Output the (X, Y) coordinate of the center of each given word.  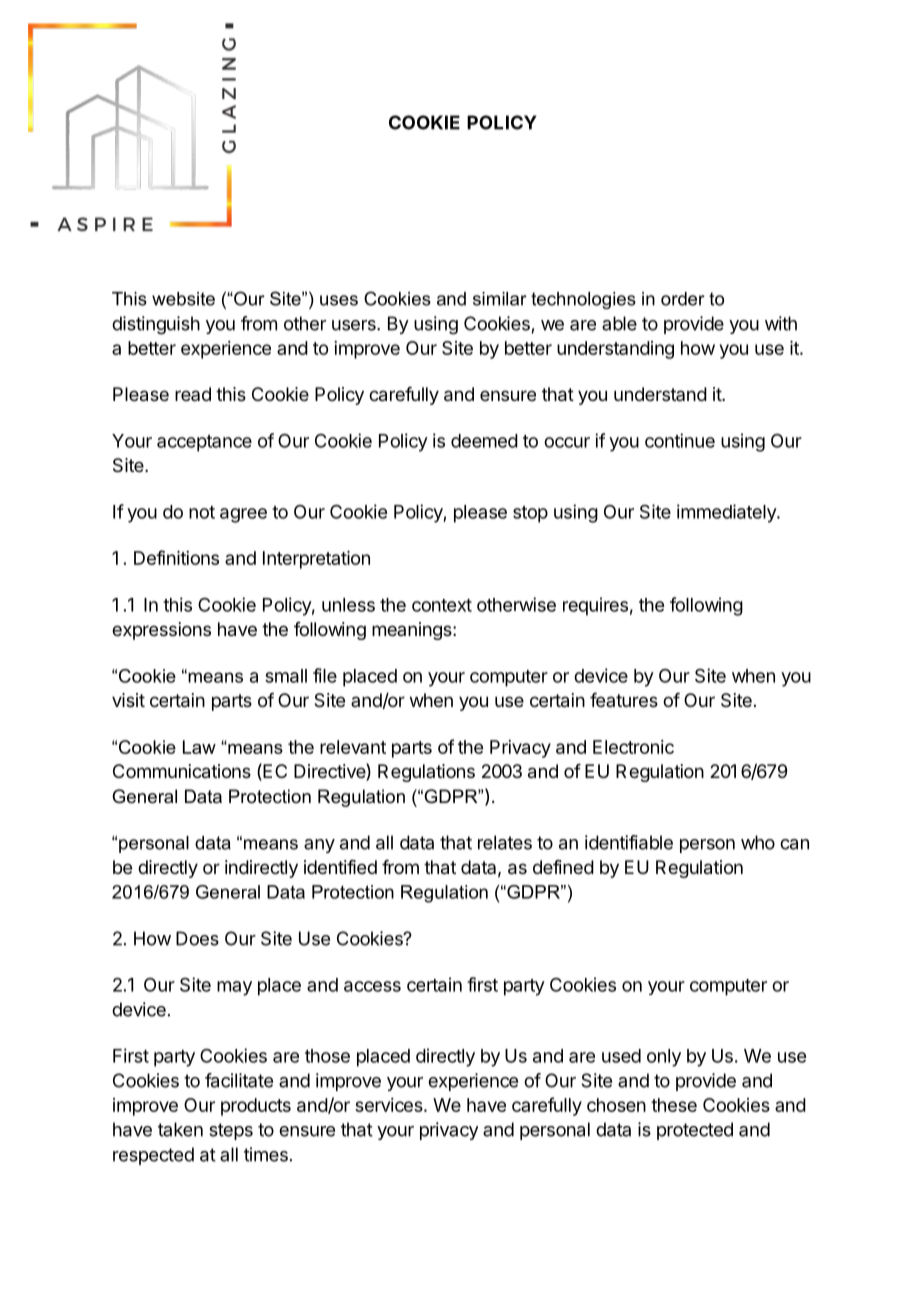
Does (197, 938)
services (390, 1105)
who (758, 842)
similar (500, 299)
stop (530, 514)
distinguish (156, 325)
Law (199, 747)
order (683, 299)
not (202, 512)
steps (231, 1131)
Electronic (633, 747)
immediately (727, 513)
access (372, 986)
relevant (353, 747)
